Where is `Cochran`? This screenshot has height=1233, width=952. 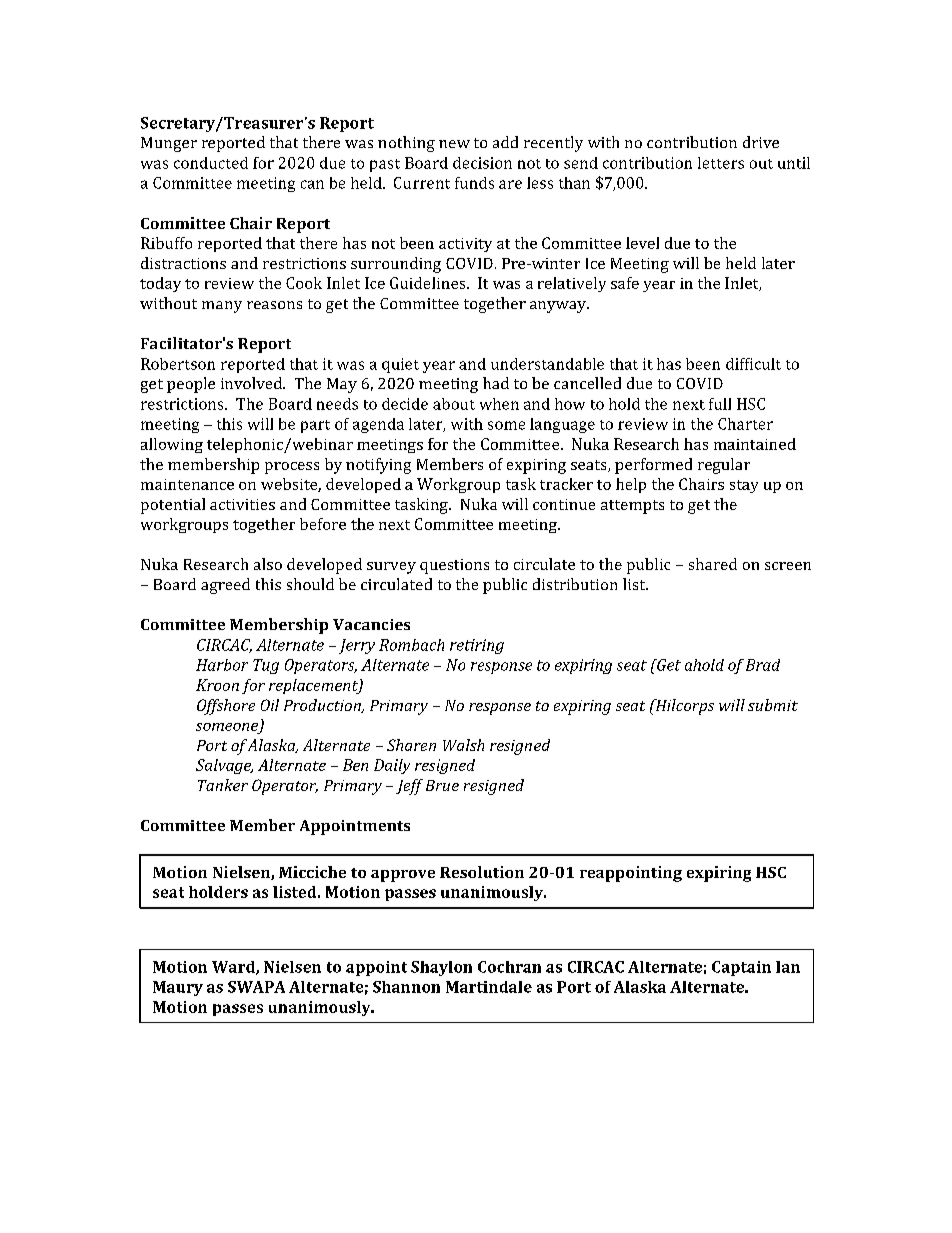
Cochran is located at coordinates (509, 967).
